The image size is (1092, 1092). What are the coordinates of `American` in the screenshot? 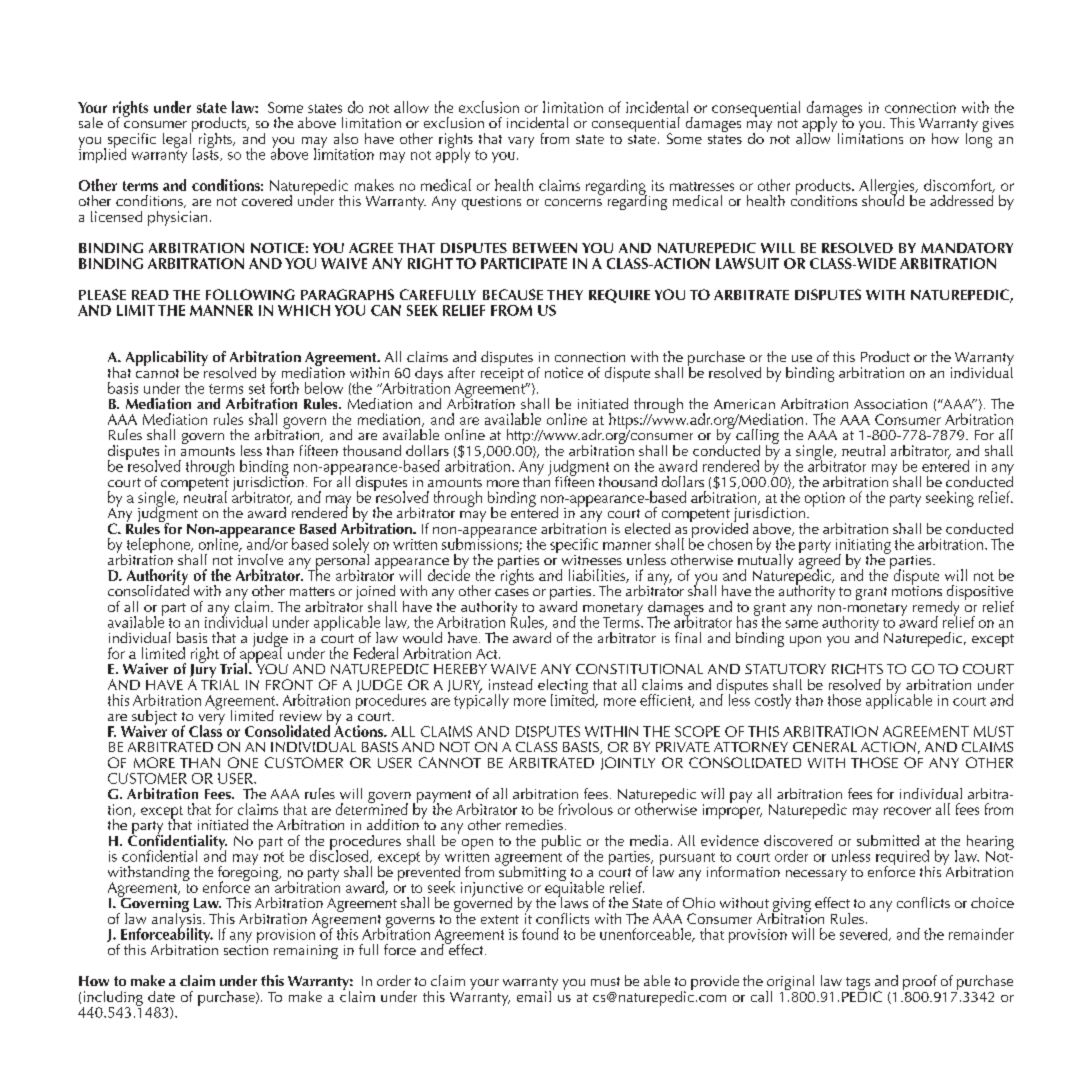 It's located at (744, 404).
